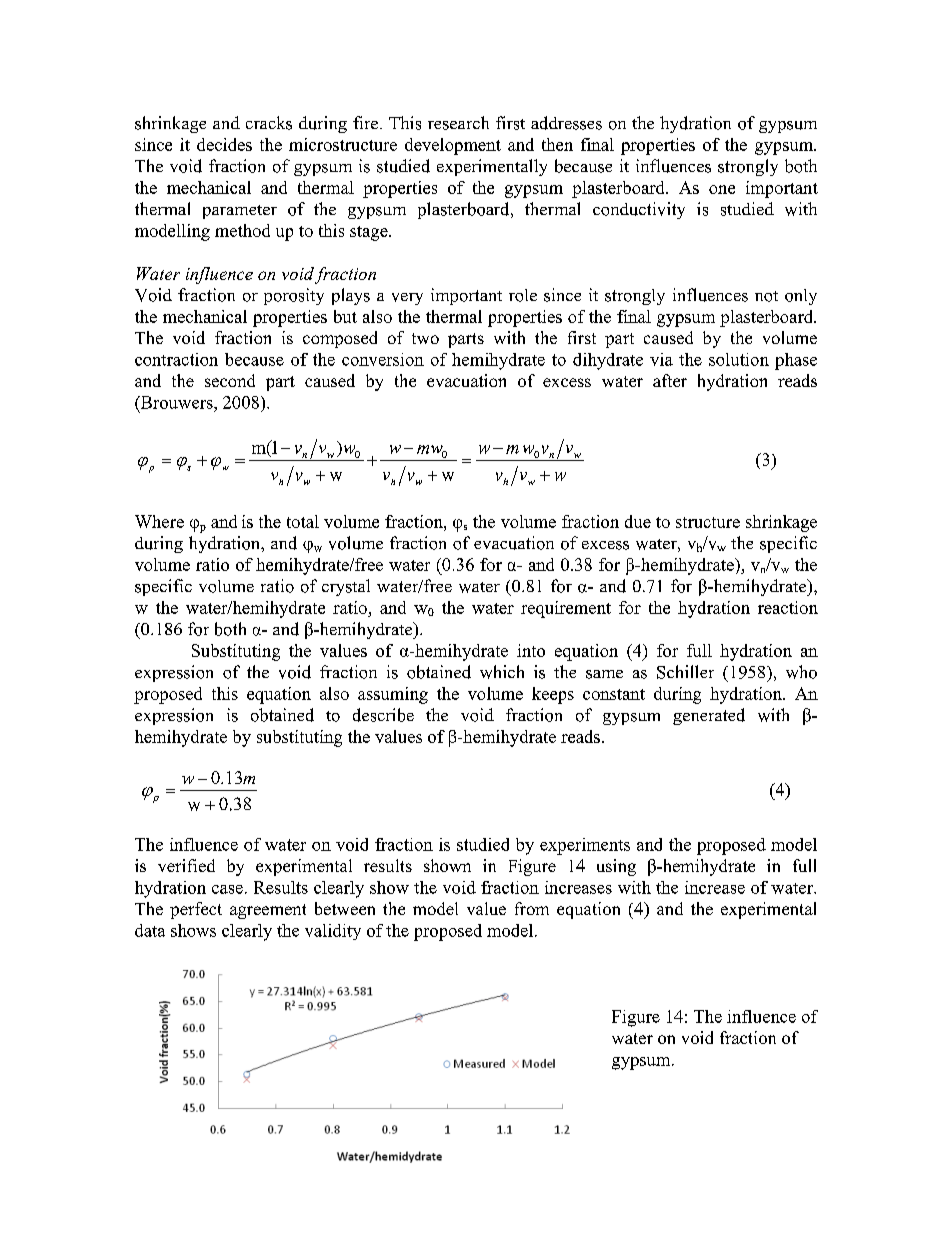 The width and height of the page is (952, 1233). I want to click on case, so click(227, 889).
